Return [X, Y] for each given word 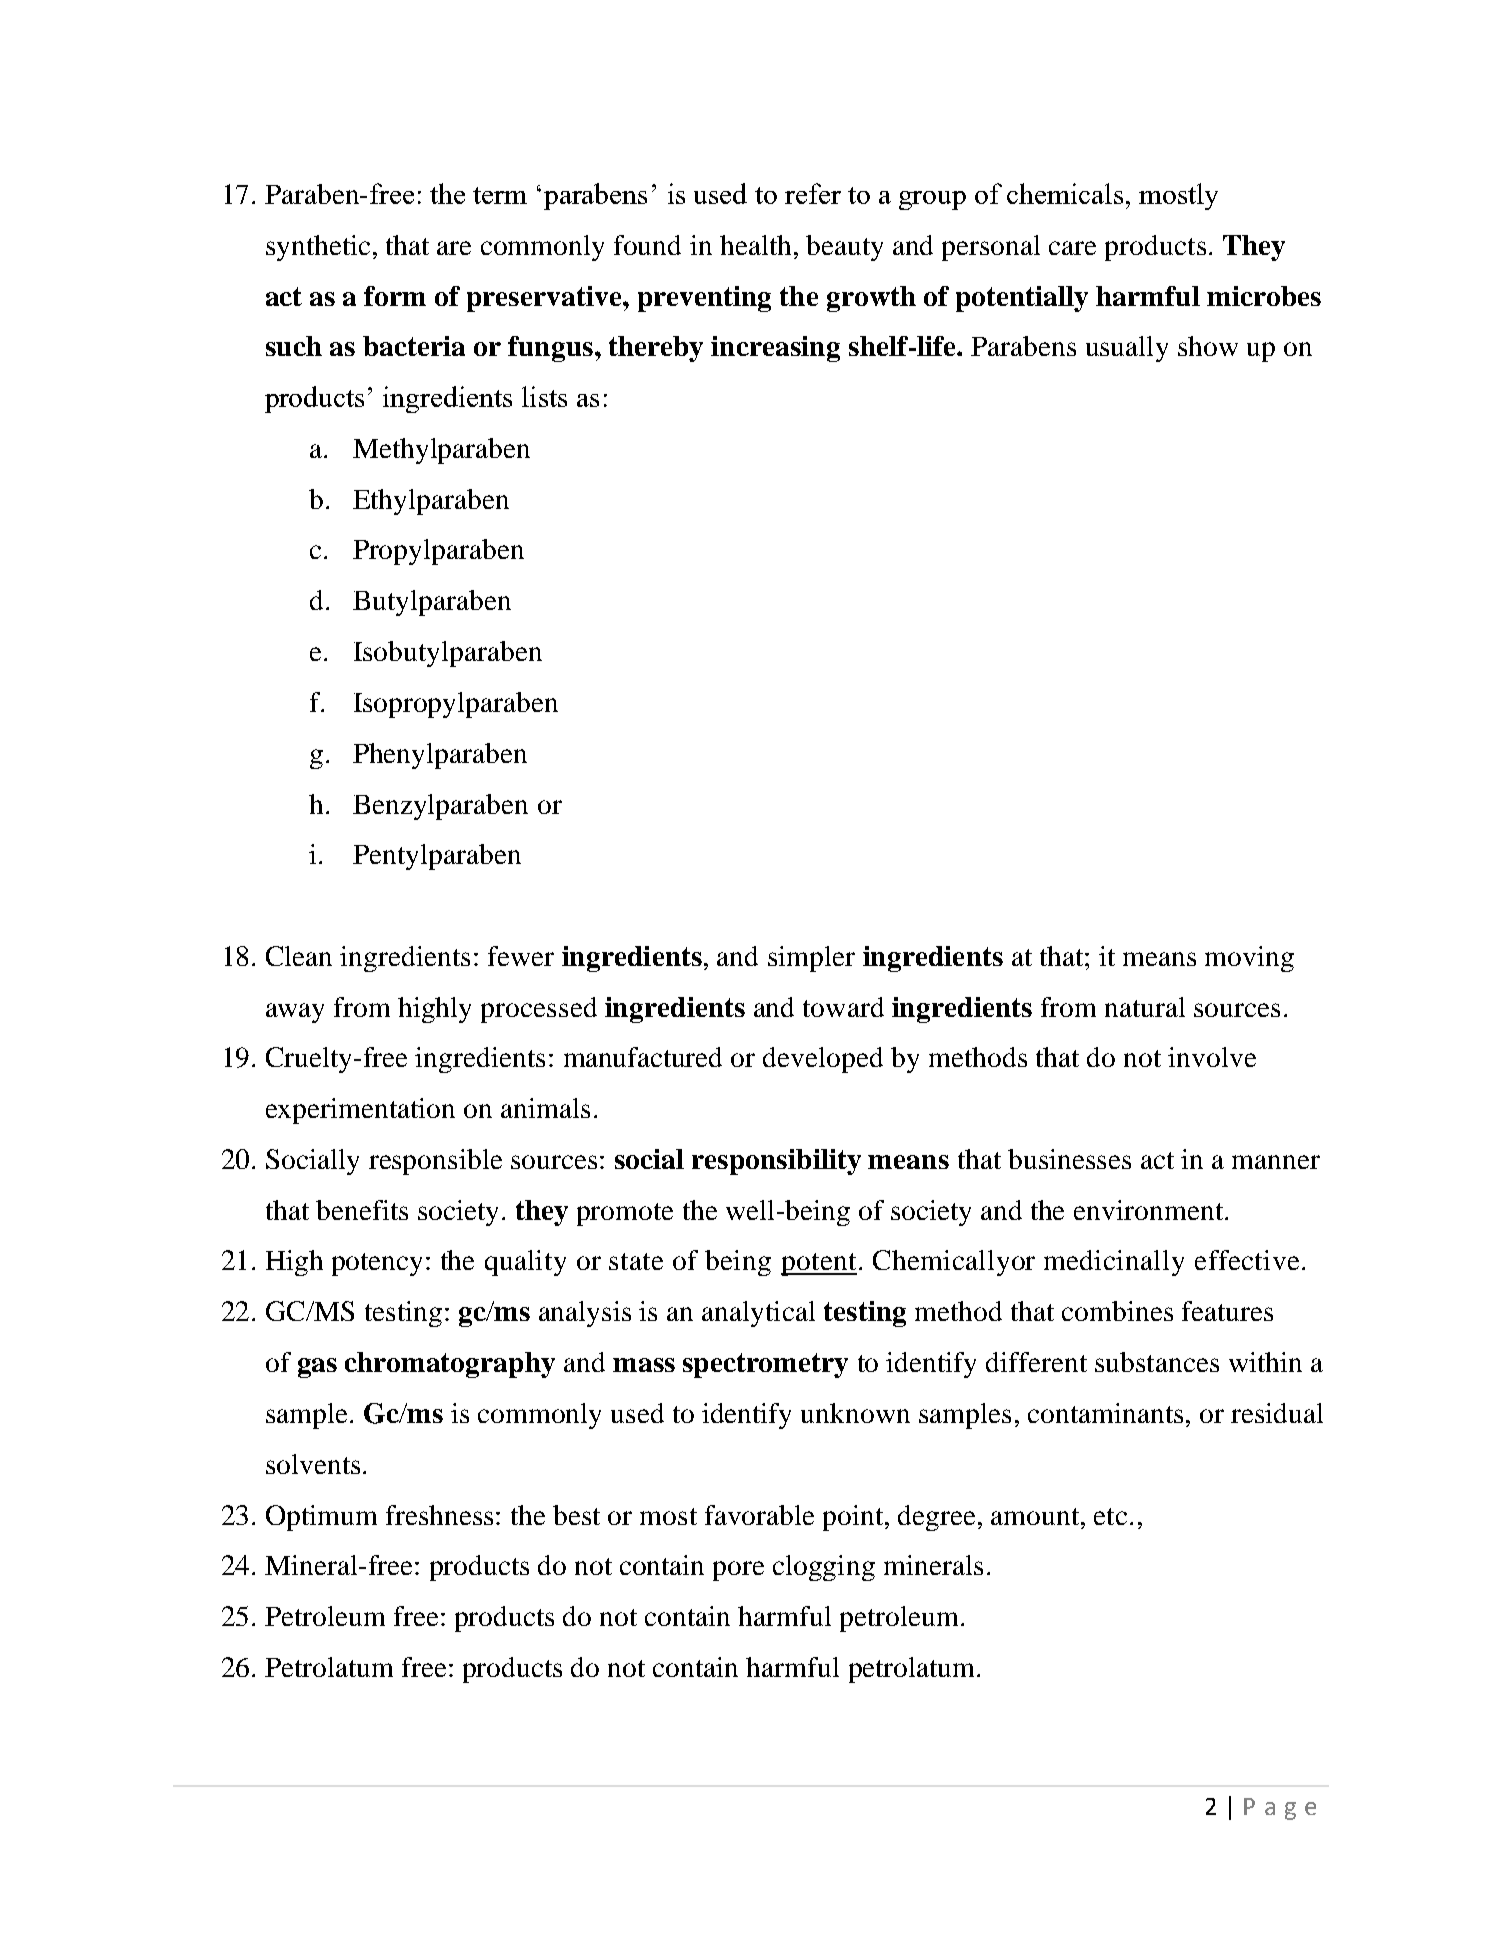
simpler [811, 959]
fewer [521, 956]
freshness [439, 1515]
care [1072, 248]
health [755, 245]
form [395, 296]
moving [1249, 959]
